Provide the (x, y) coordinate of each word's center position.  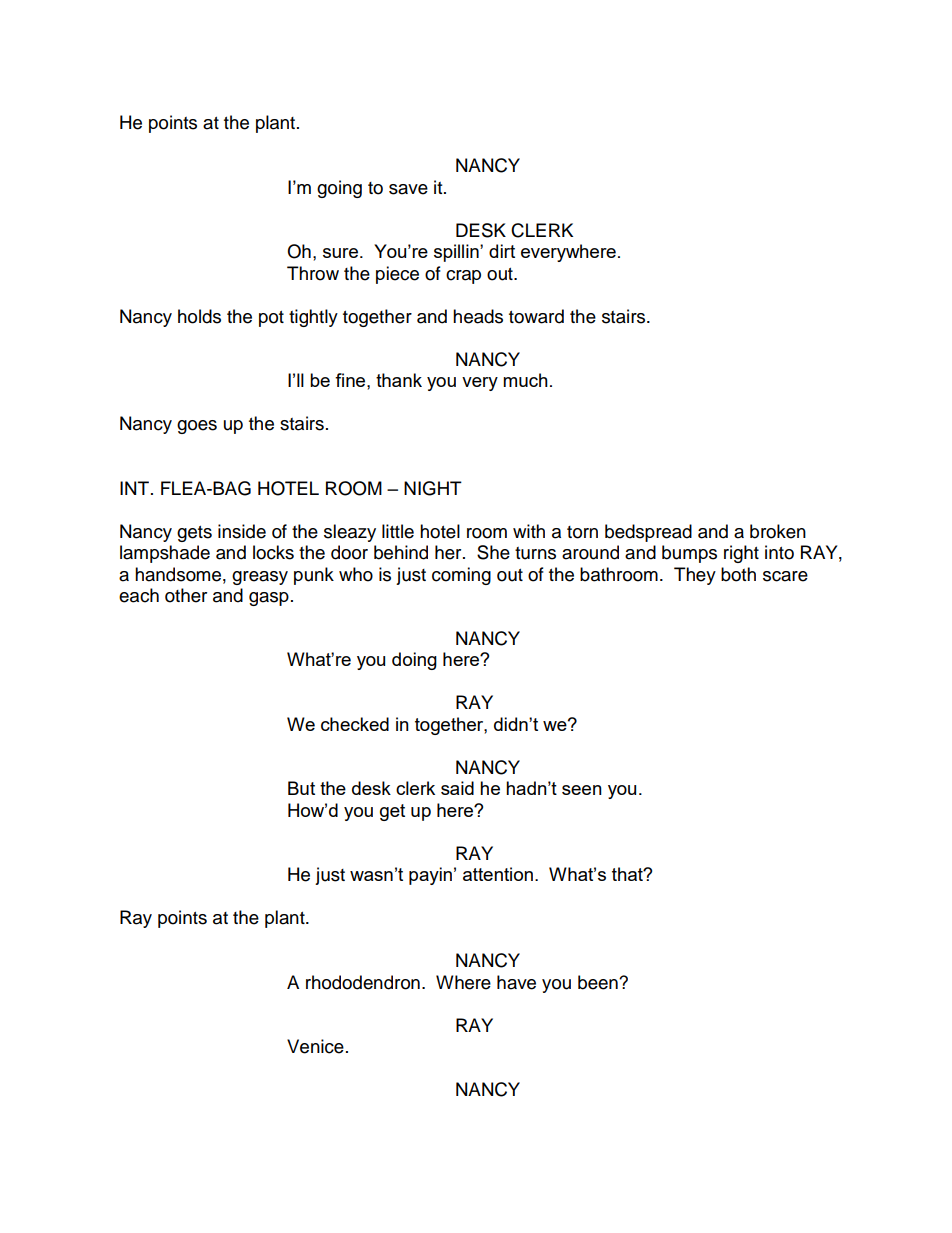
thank (399, 380)
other (186, 595)
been (599, 982)
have (516, 982)
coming (461, 576)
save (408, 189)
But (301, 788)
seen (582, 790)
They (695, 576)
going (339, 189)
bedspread (648, 533)
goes (197, 427)
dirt (502, 251)
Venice (315, 1046)
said (457, 788)
